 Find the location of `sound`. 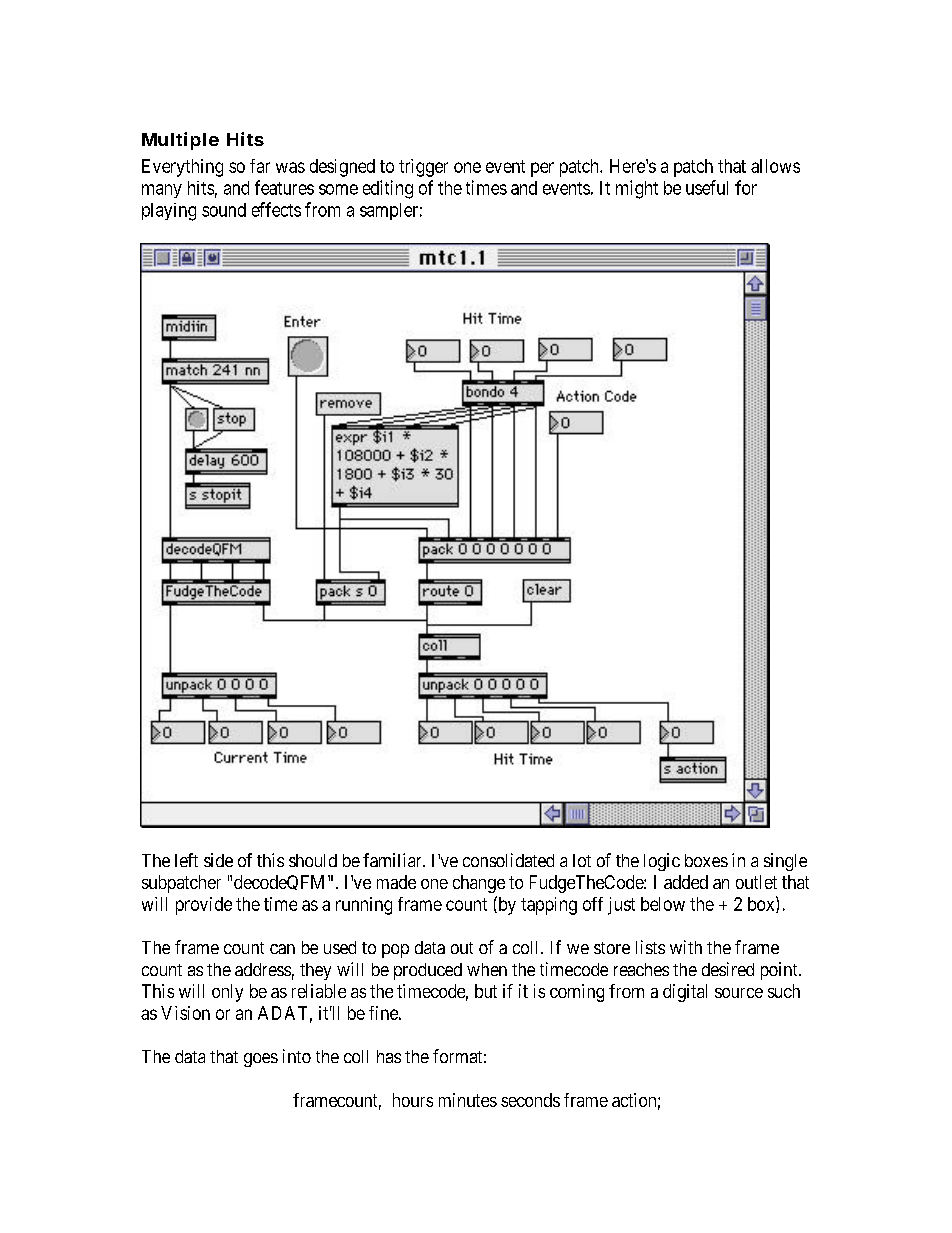

sound is located at coordinates (224, 210).
